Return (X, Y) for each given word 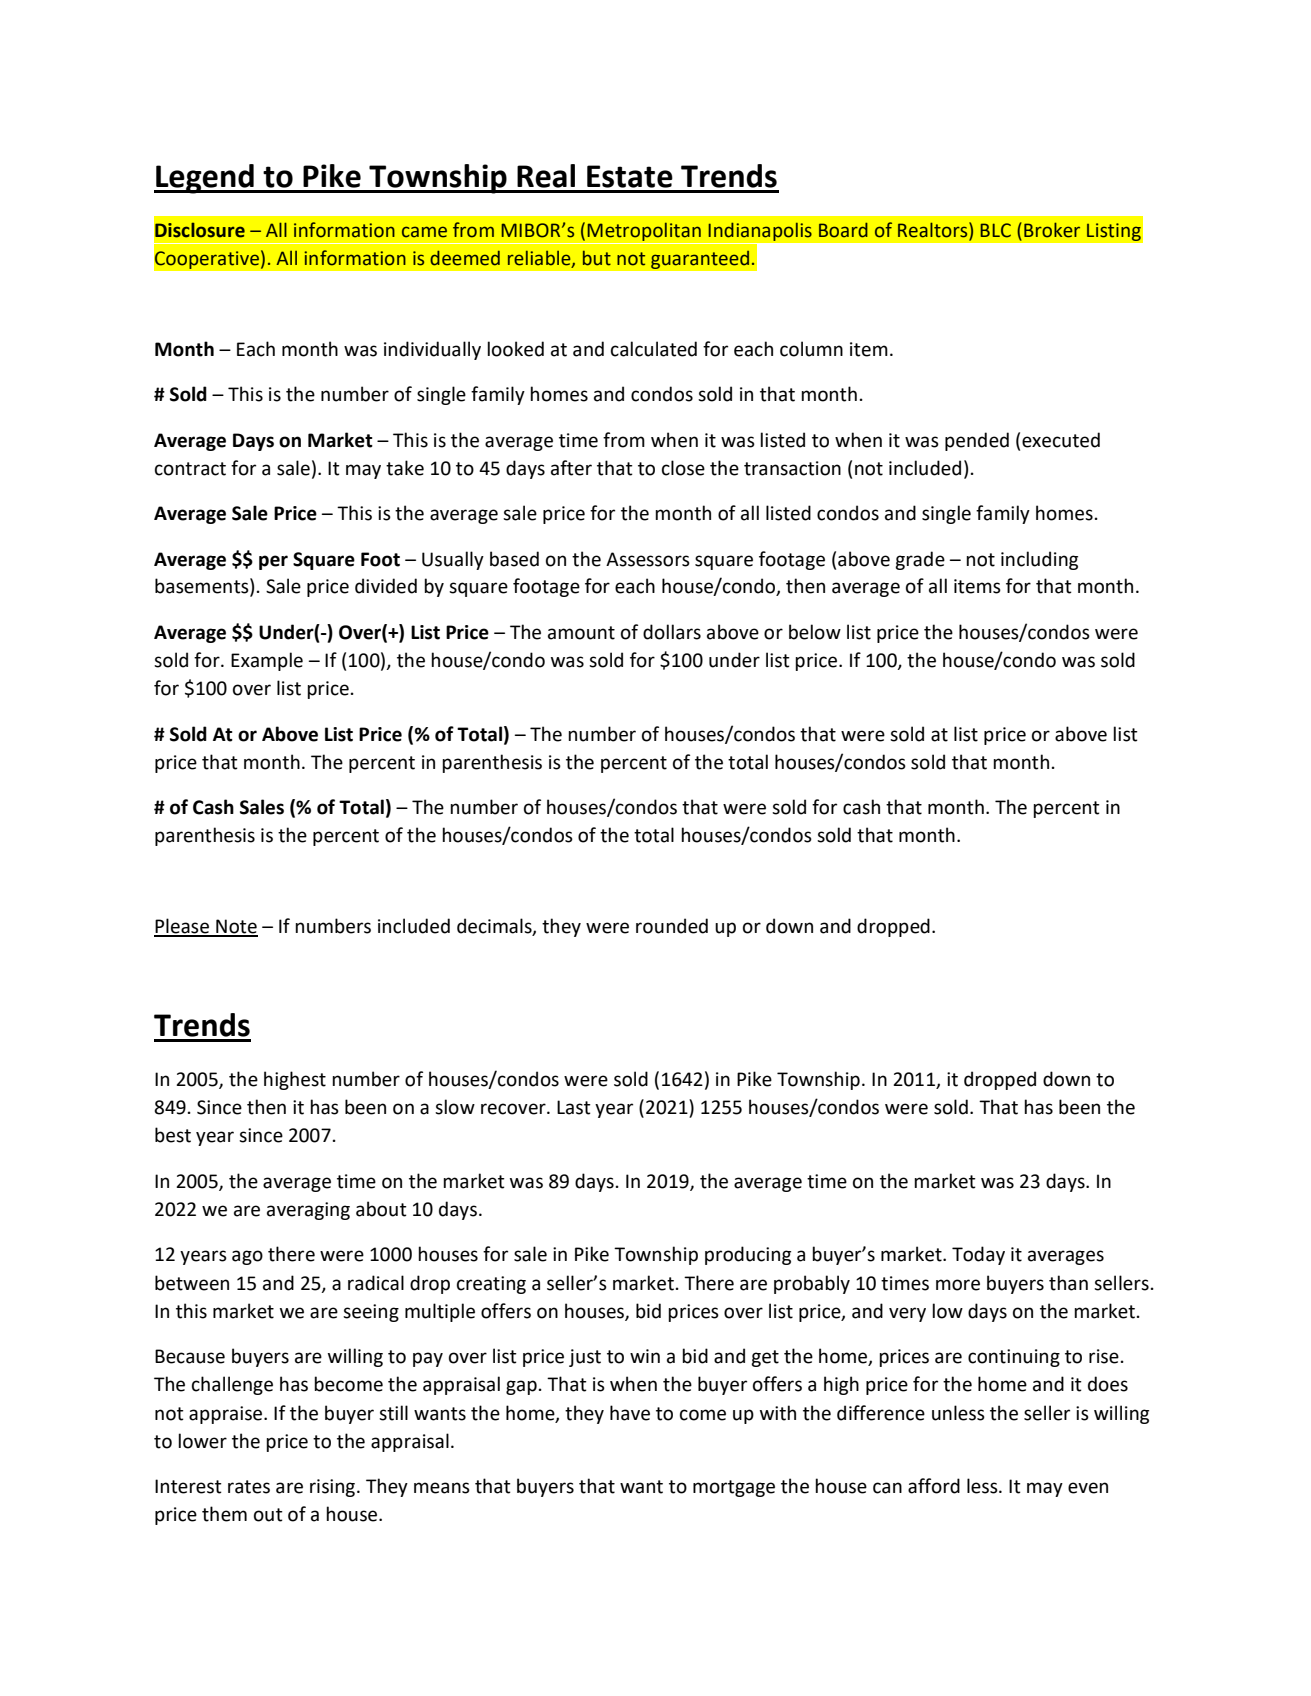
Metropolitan (644, 232)
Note (236, 927)
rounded (672, 926)
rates (249, 1487)
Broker (1052, 230)
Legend (205, 179)
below (815, 632)
